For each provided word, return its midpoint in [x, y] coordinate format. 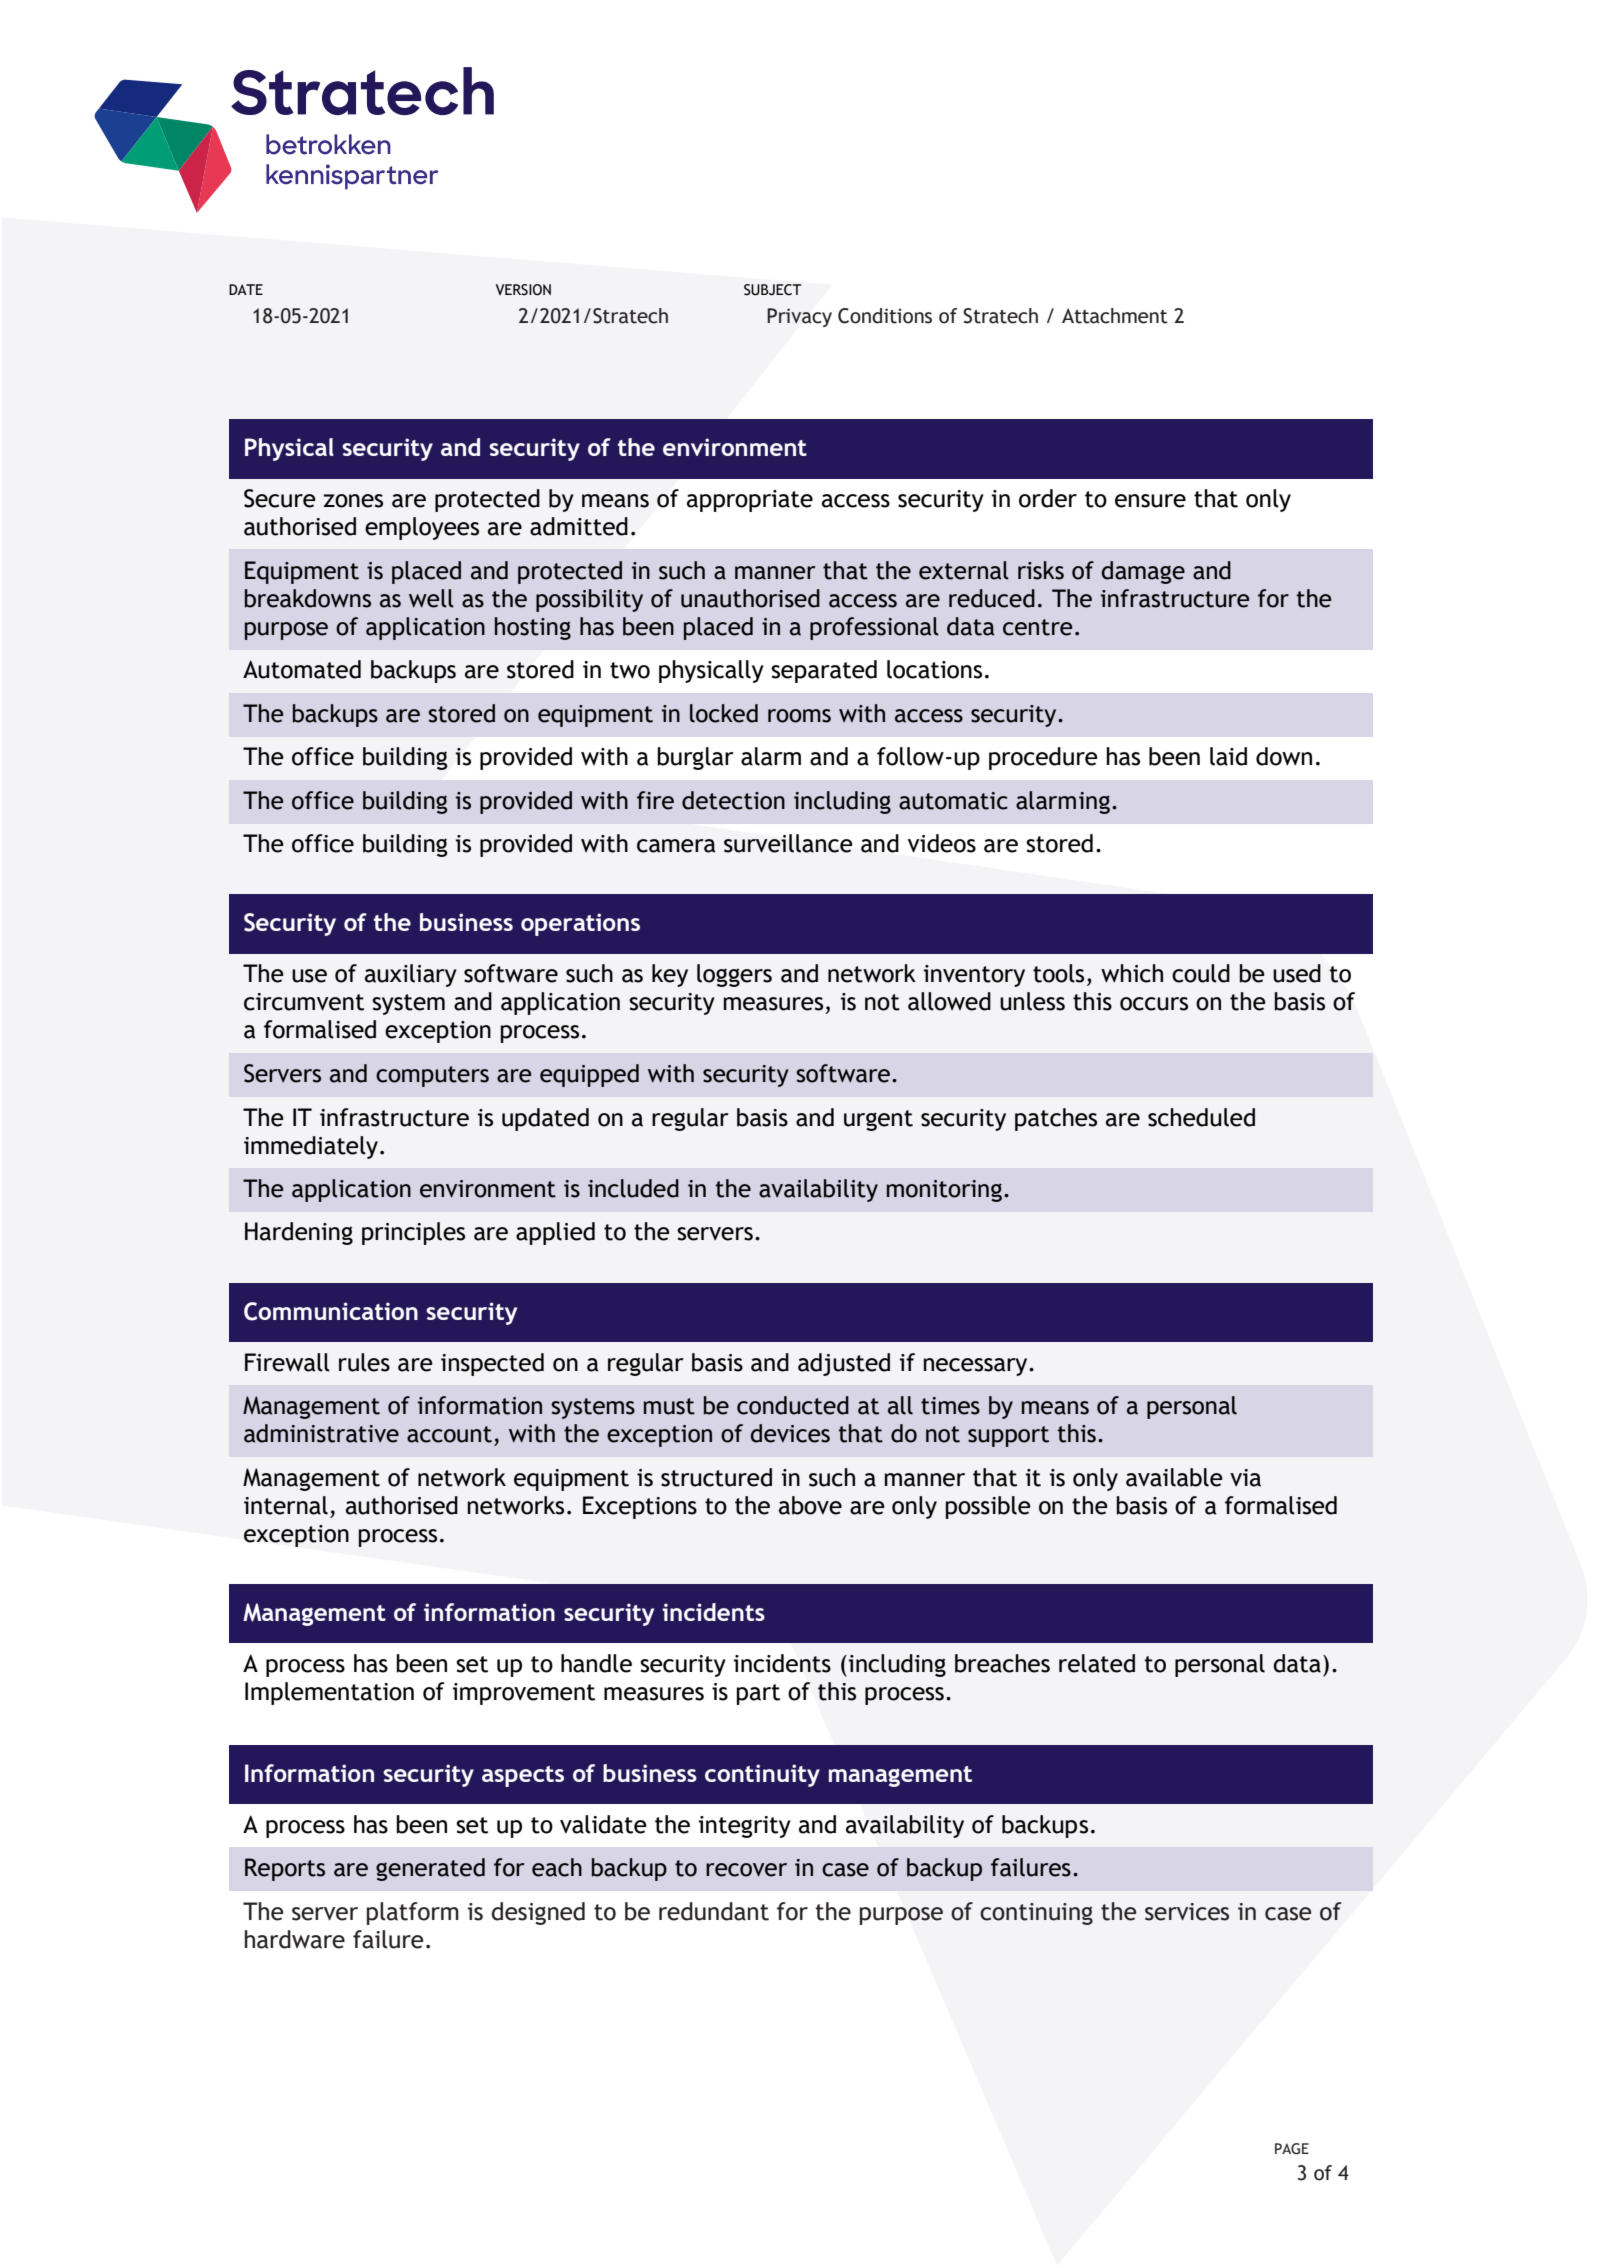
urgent [878, 1120]
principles [413, 1233]
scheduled [1201, 1117]
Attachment [1115, 316]
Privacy [799, 317]
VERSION [523, 290]
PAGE [1292, 2149]
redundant [714, 1911]
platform [413, 1913]
